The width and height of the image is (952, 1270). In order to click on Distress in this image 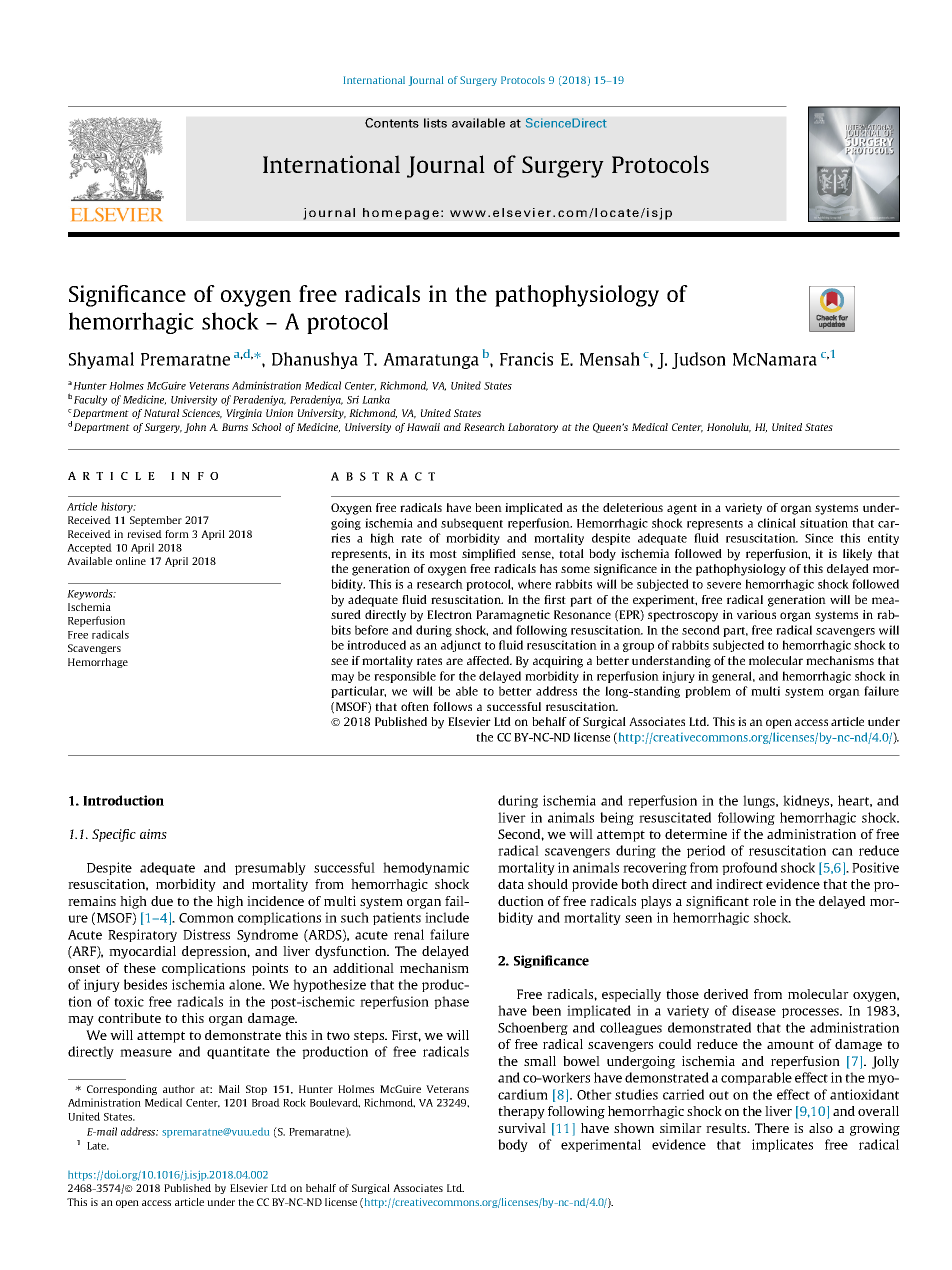, I will do `click(206, 934)`.
